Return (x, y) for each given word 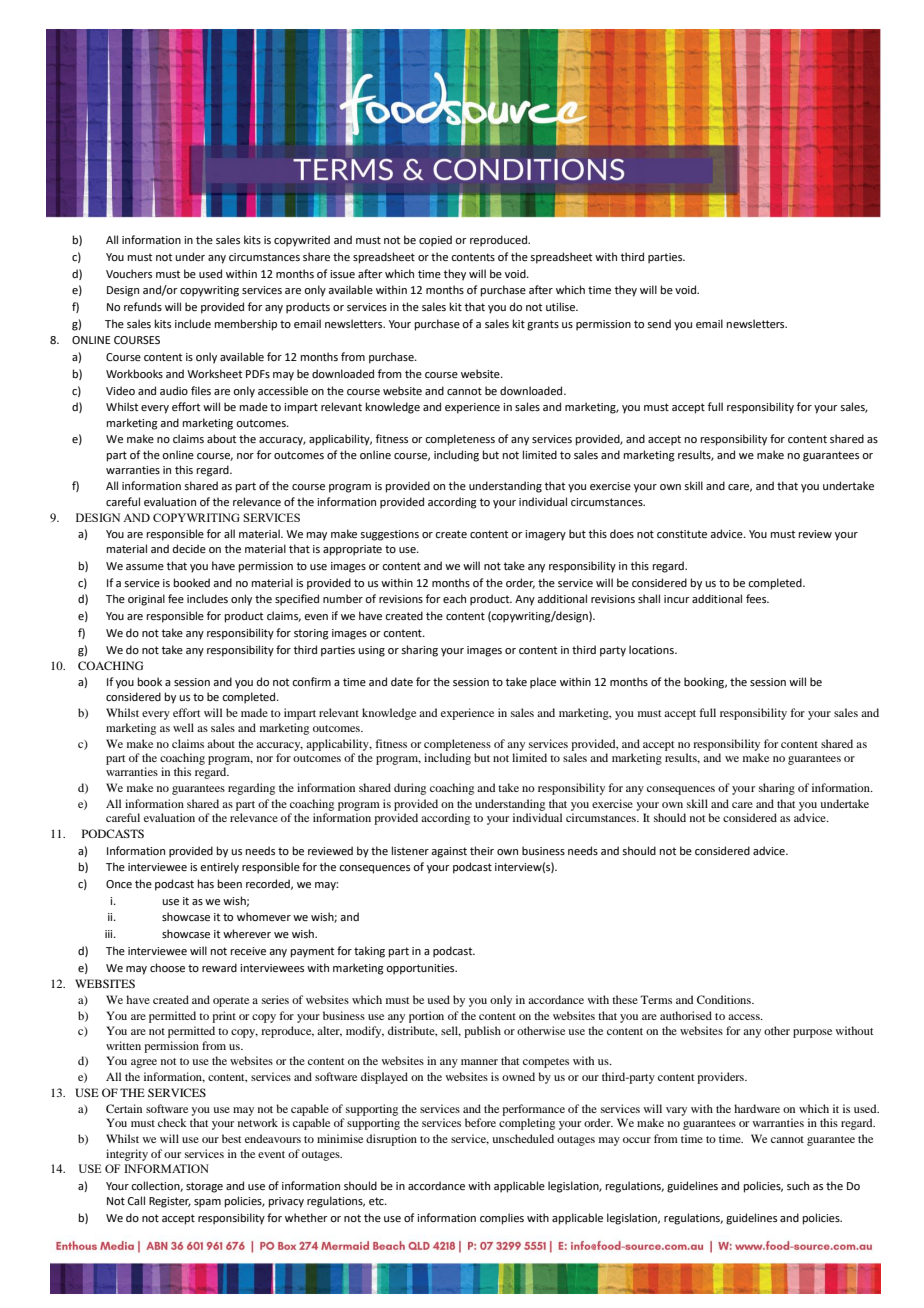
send (659, 323)
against (449, 852)
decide (189, 548)
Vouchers (129, 273)
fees (757, 598)
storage (204, 1187)
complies (502, 1219)
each (454, 598)
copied (435, 241)
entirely (219, 868)
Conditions (725, 999)
